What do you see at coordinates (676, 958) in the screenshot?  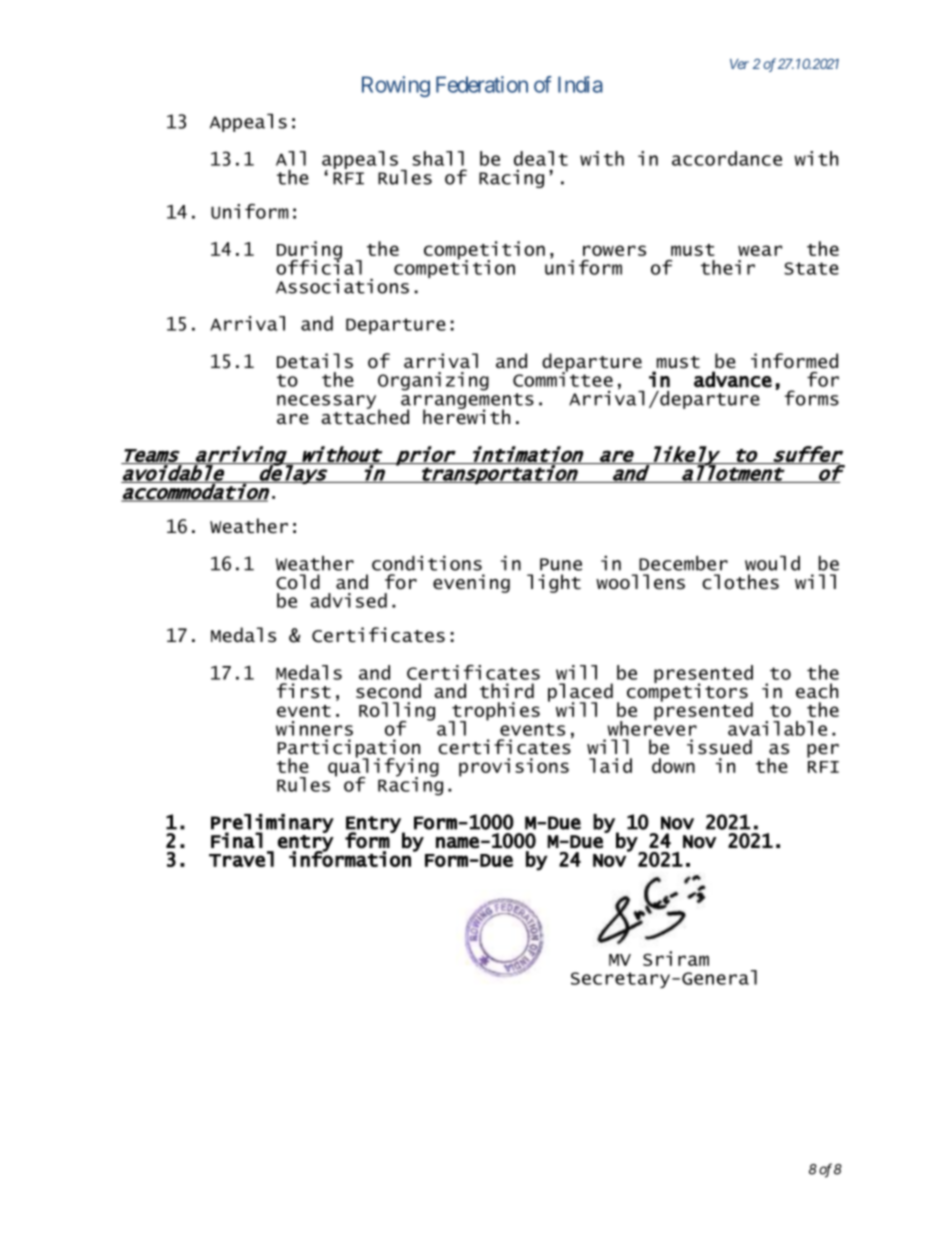 I see `Sriram` at bounding box center [676, 958].
